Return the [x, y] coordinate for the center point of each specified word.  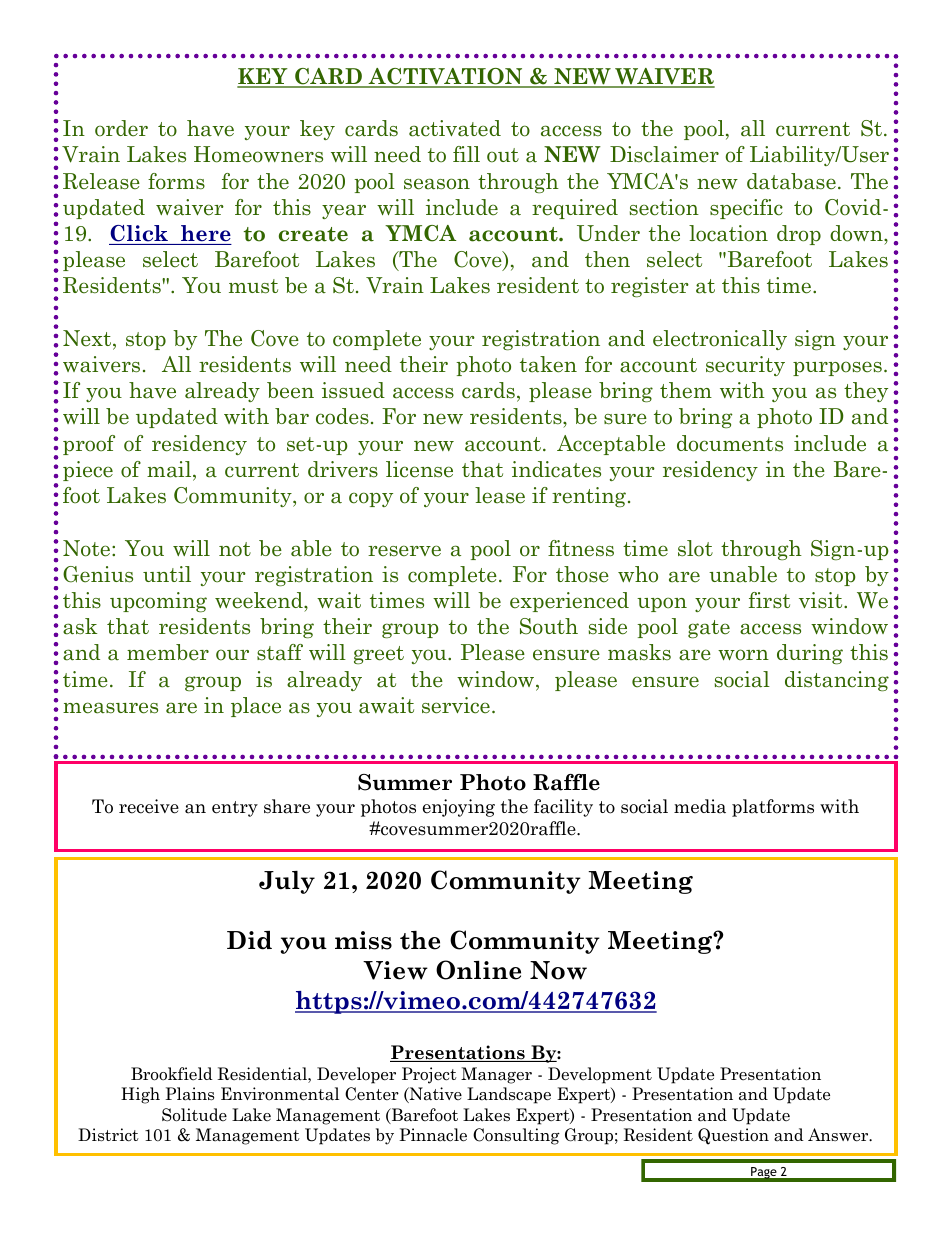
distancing [837, 681]
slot [695, 548]
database [791, 181]
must [253, 286]
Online [478, 970]
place [256, 707]
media [700, 806]
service [456, 705]
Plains [189, 1094]
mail [170, 470]
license [419, 469]
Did [249, 940]
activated [455, 128]
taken [548, 364]
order [121, 128]
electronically [720, 340]
